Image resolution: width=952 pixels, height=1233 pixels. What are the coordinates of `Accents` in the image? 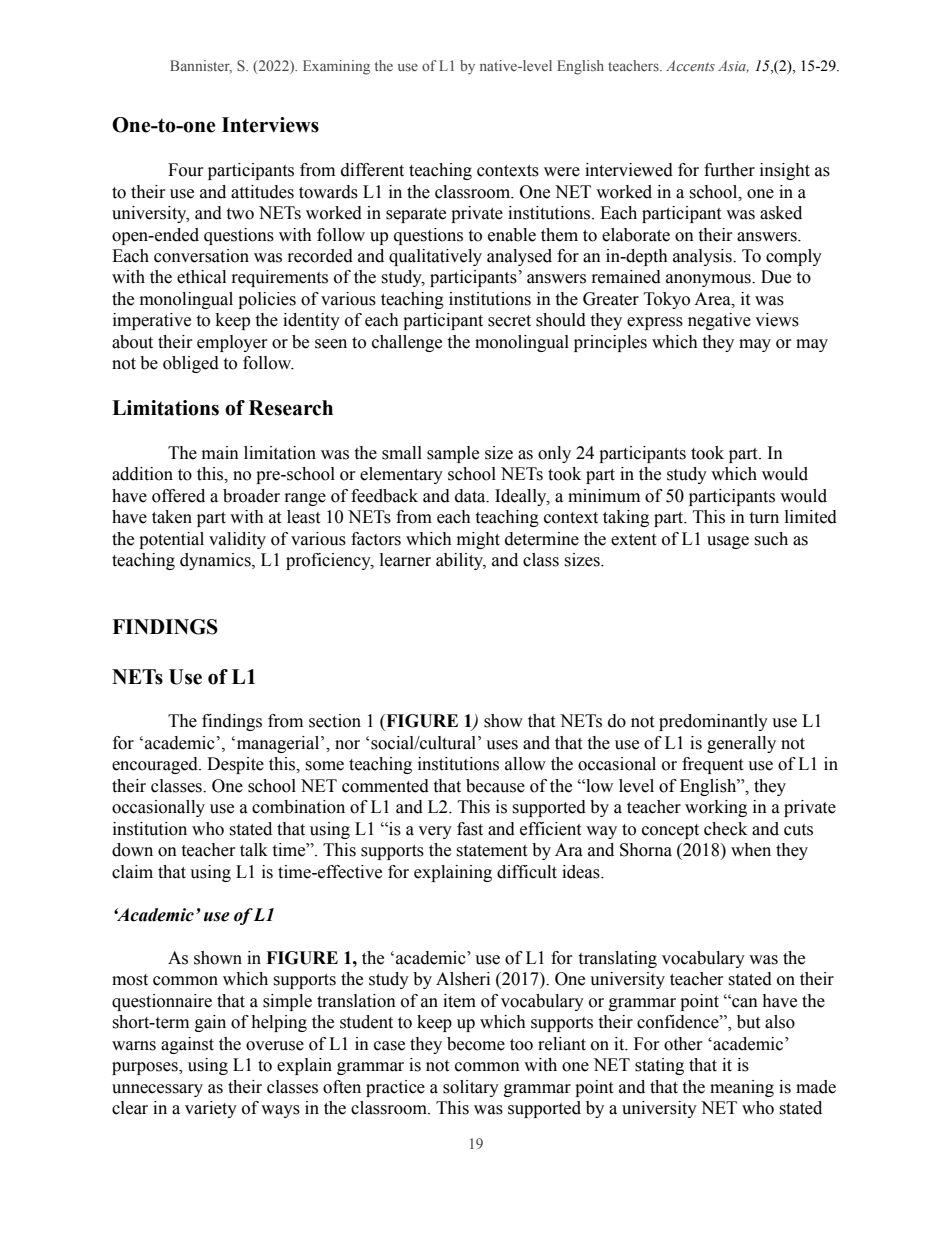 It's located at (690, 65).
